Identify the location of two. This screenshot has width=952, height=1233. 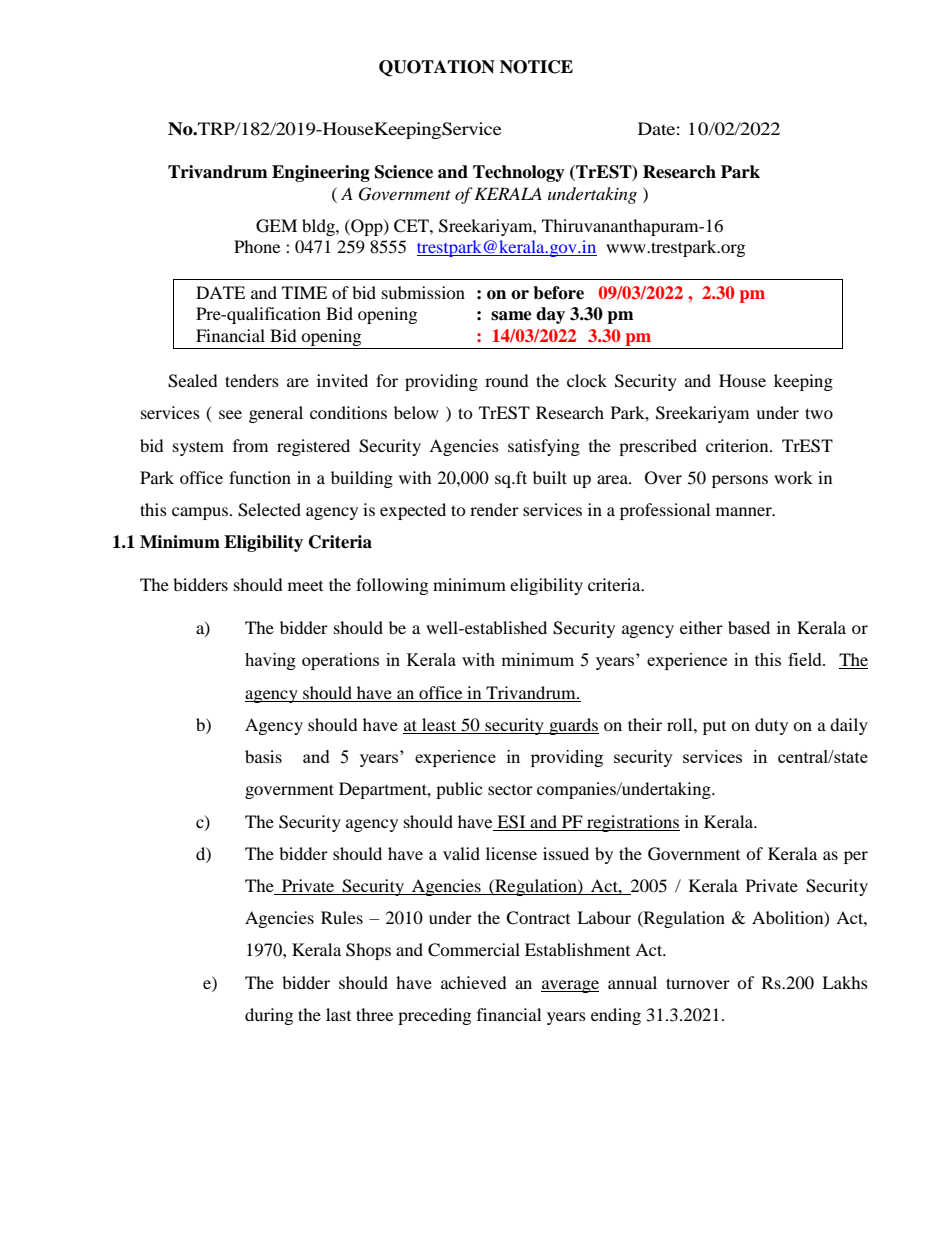
(819, 413).
